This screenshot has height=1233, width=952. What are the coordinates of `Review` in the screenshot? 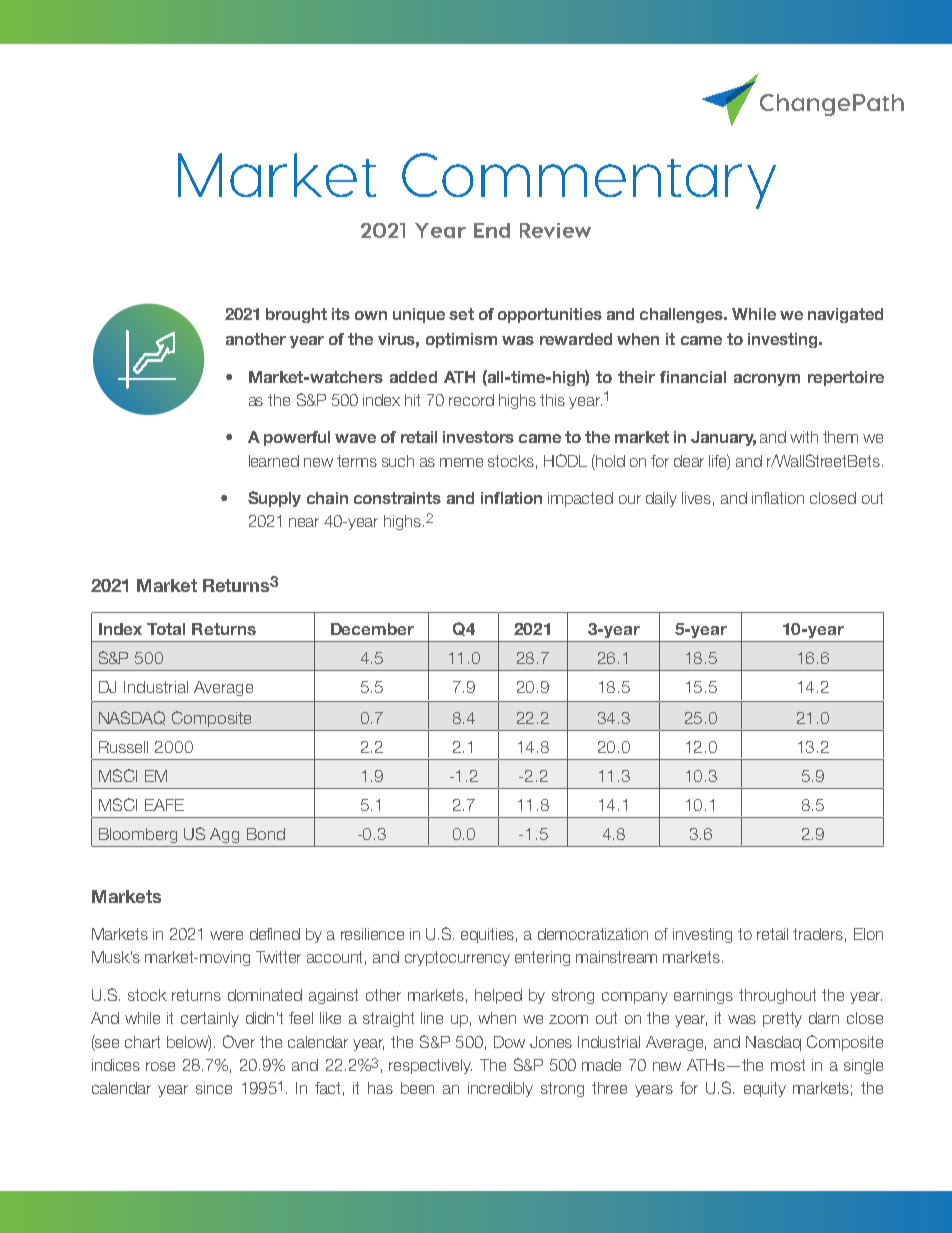 It's located at (555, 230).
